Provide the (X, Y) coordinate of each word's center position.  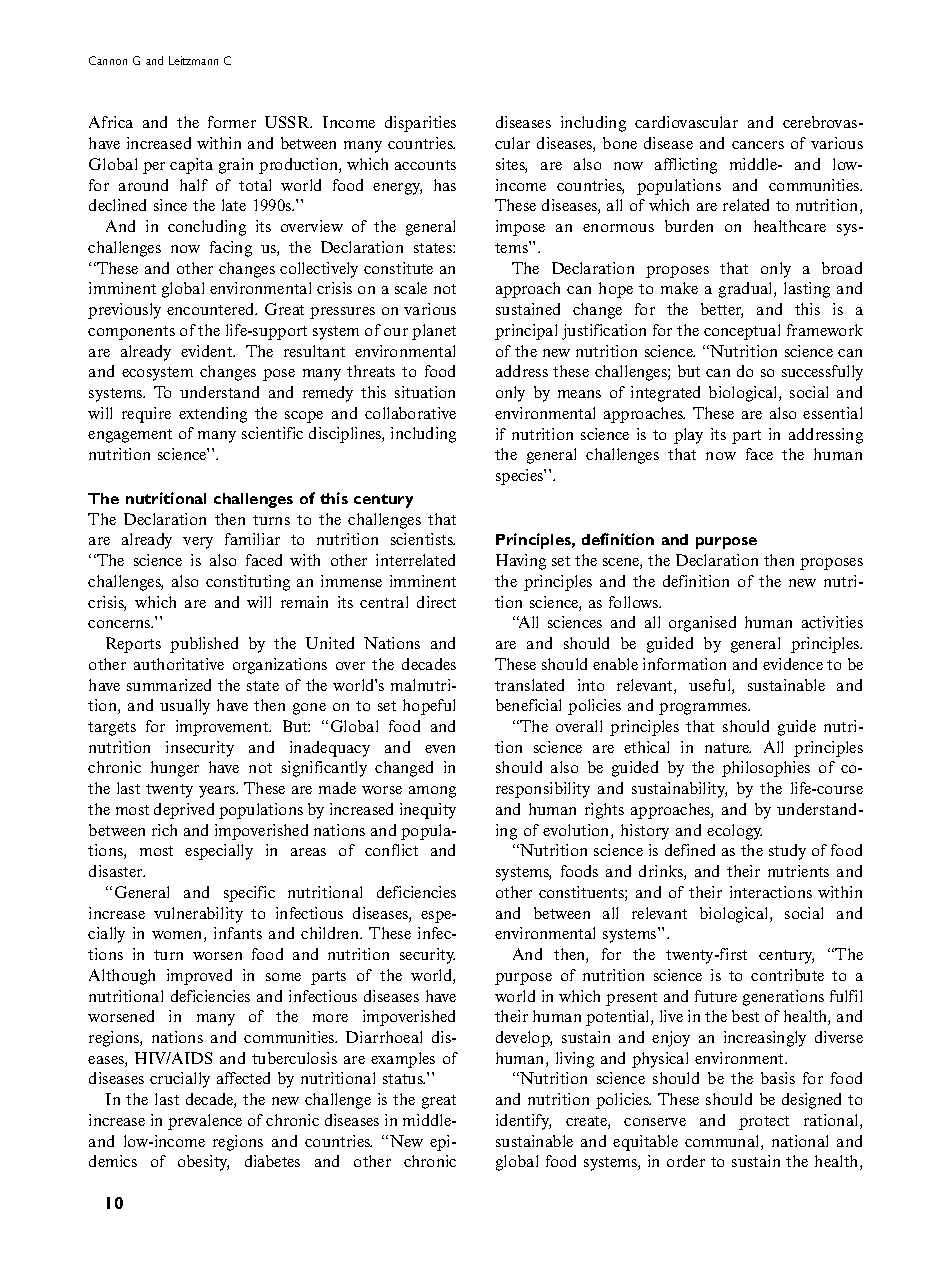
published (204, 645)
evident (208, 351)
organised (702, 624)
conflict (391, 850)
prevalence (205, 1122)
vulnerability (198, 915)
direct (436, 602)
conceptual (742, 332)
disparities (420, 124)
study (787, 852)
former (232, 122)
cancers (758, 145)
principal (526, 332)
